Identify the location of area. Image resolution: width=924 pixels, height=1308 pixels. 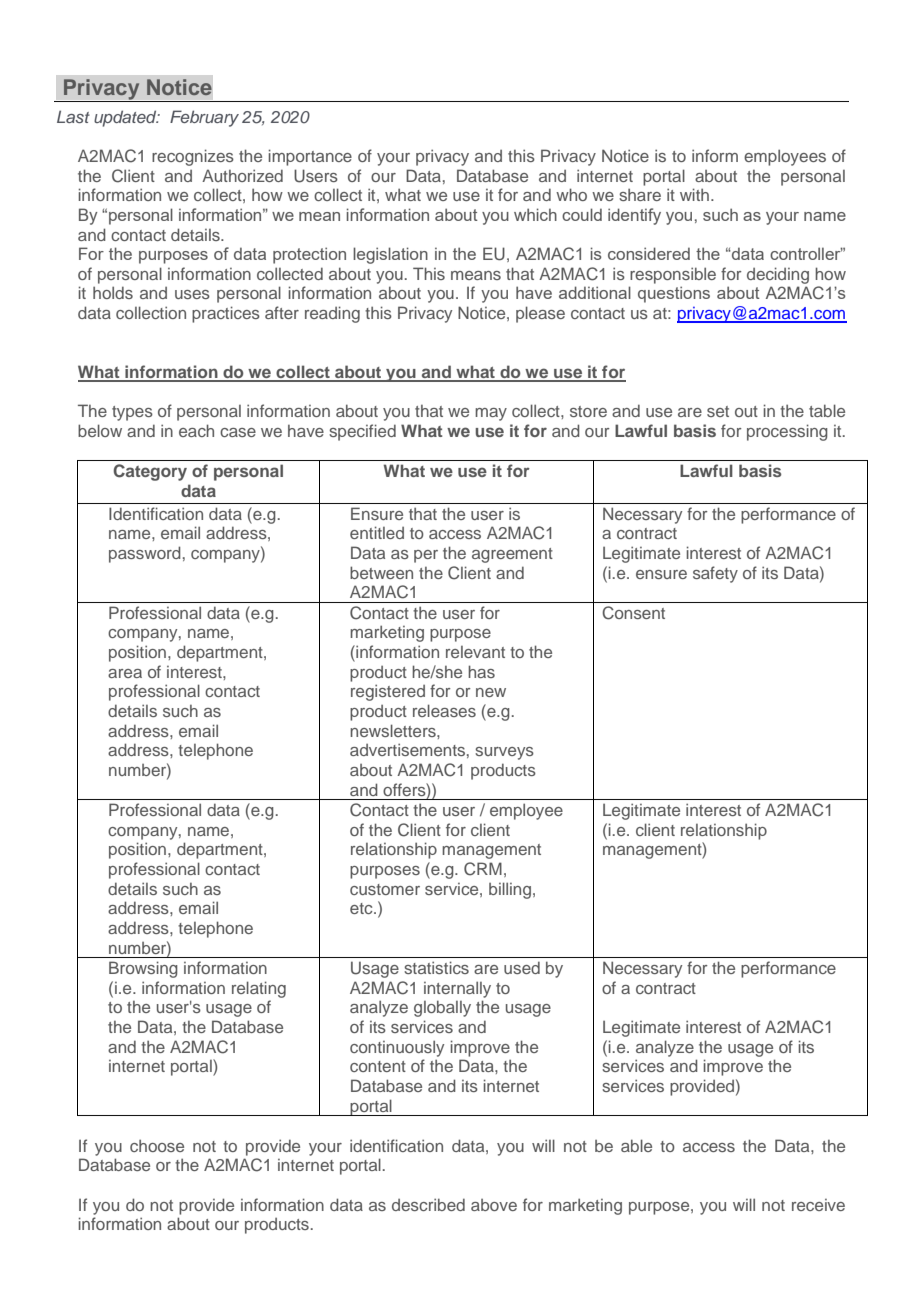
(125, 673).
